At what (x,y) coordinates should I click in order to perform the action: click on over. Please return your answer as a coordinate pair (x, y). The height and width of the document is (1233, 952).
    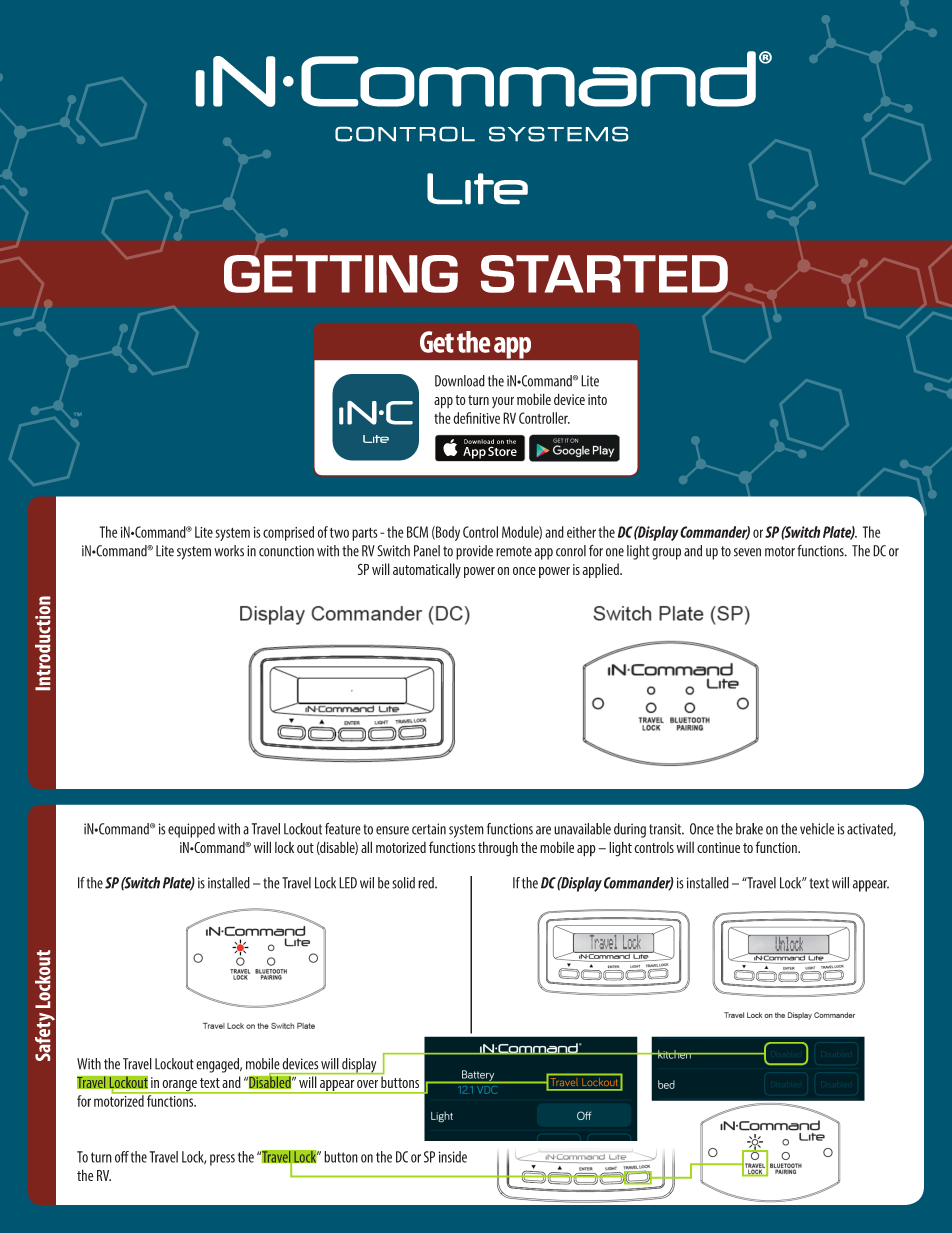
    Looking at the image, I should click on (367, 1084).
